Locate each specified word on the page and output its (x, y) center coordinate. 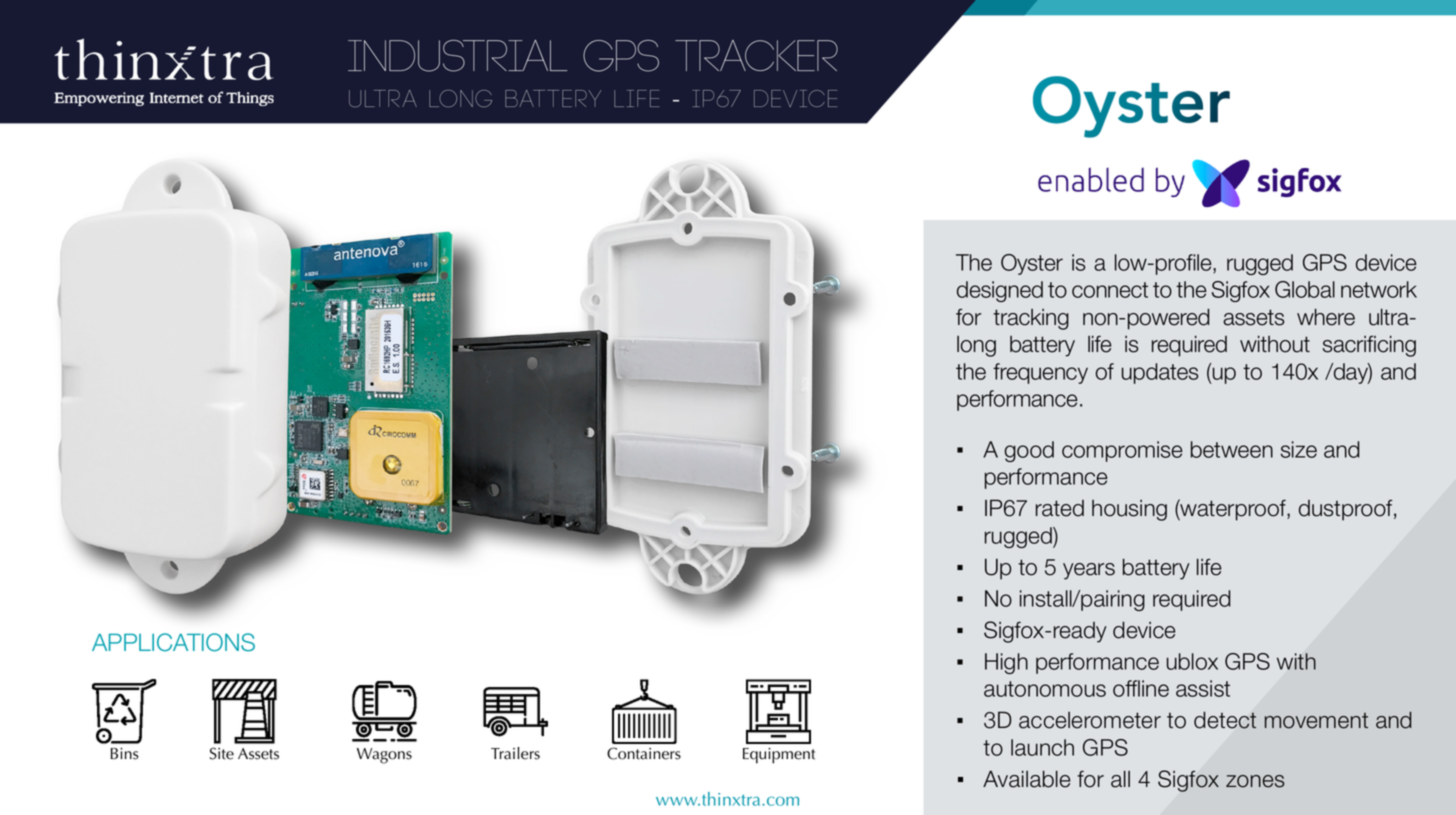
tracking (1031, 319)
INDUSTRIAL (457, 56)
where (1326, 317)
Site (222, 753)
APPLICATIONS (173, 642)
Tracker (756, 55)
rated (1060, 508)
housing (1129, 510)
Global (1305, 289)
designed (1000, 291)
